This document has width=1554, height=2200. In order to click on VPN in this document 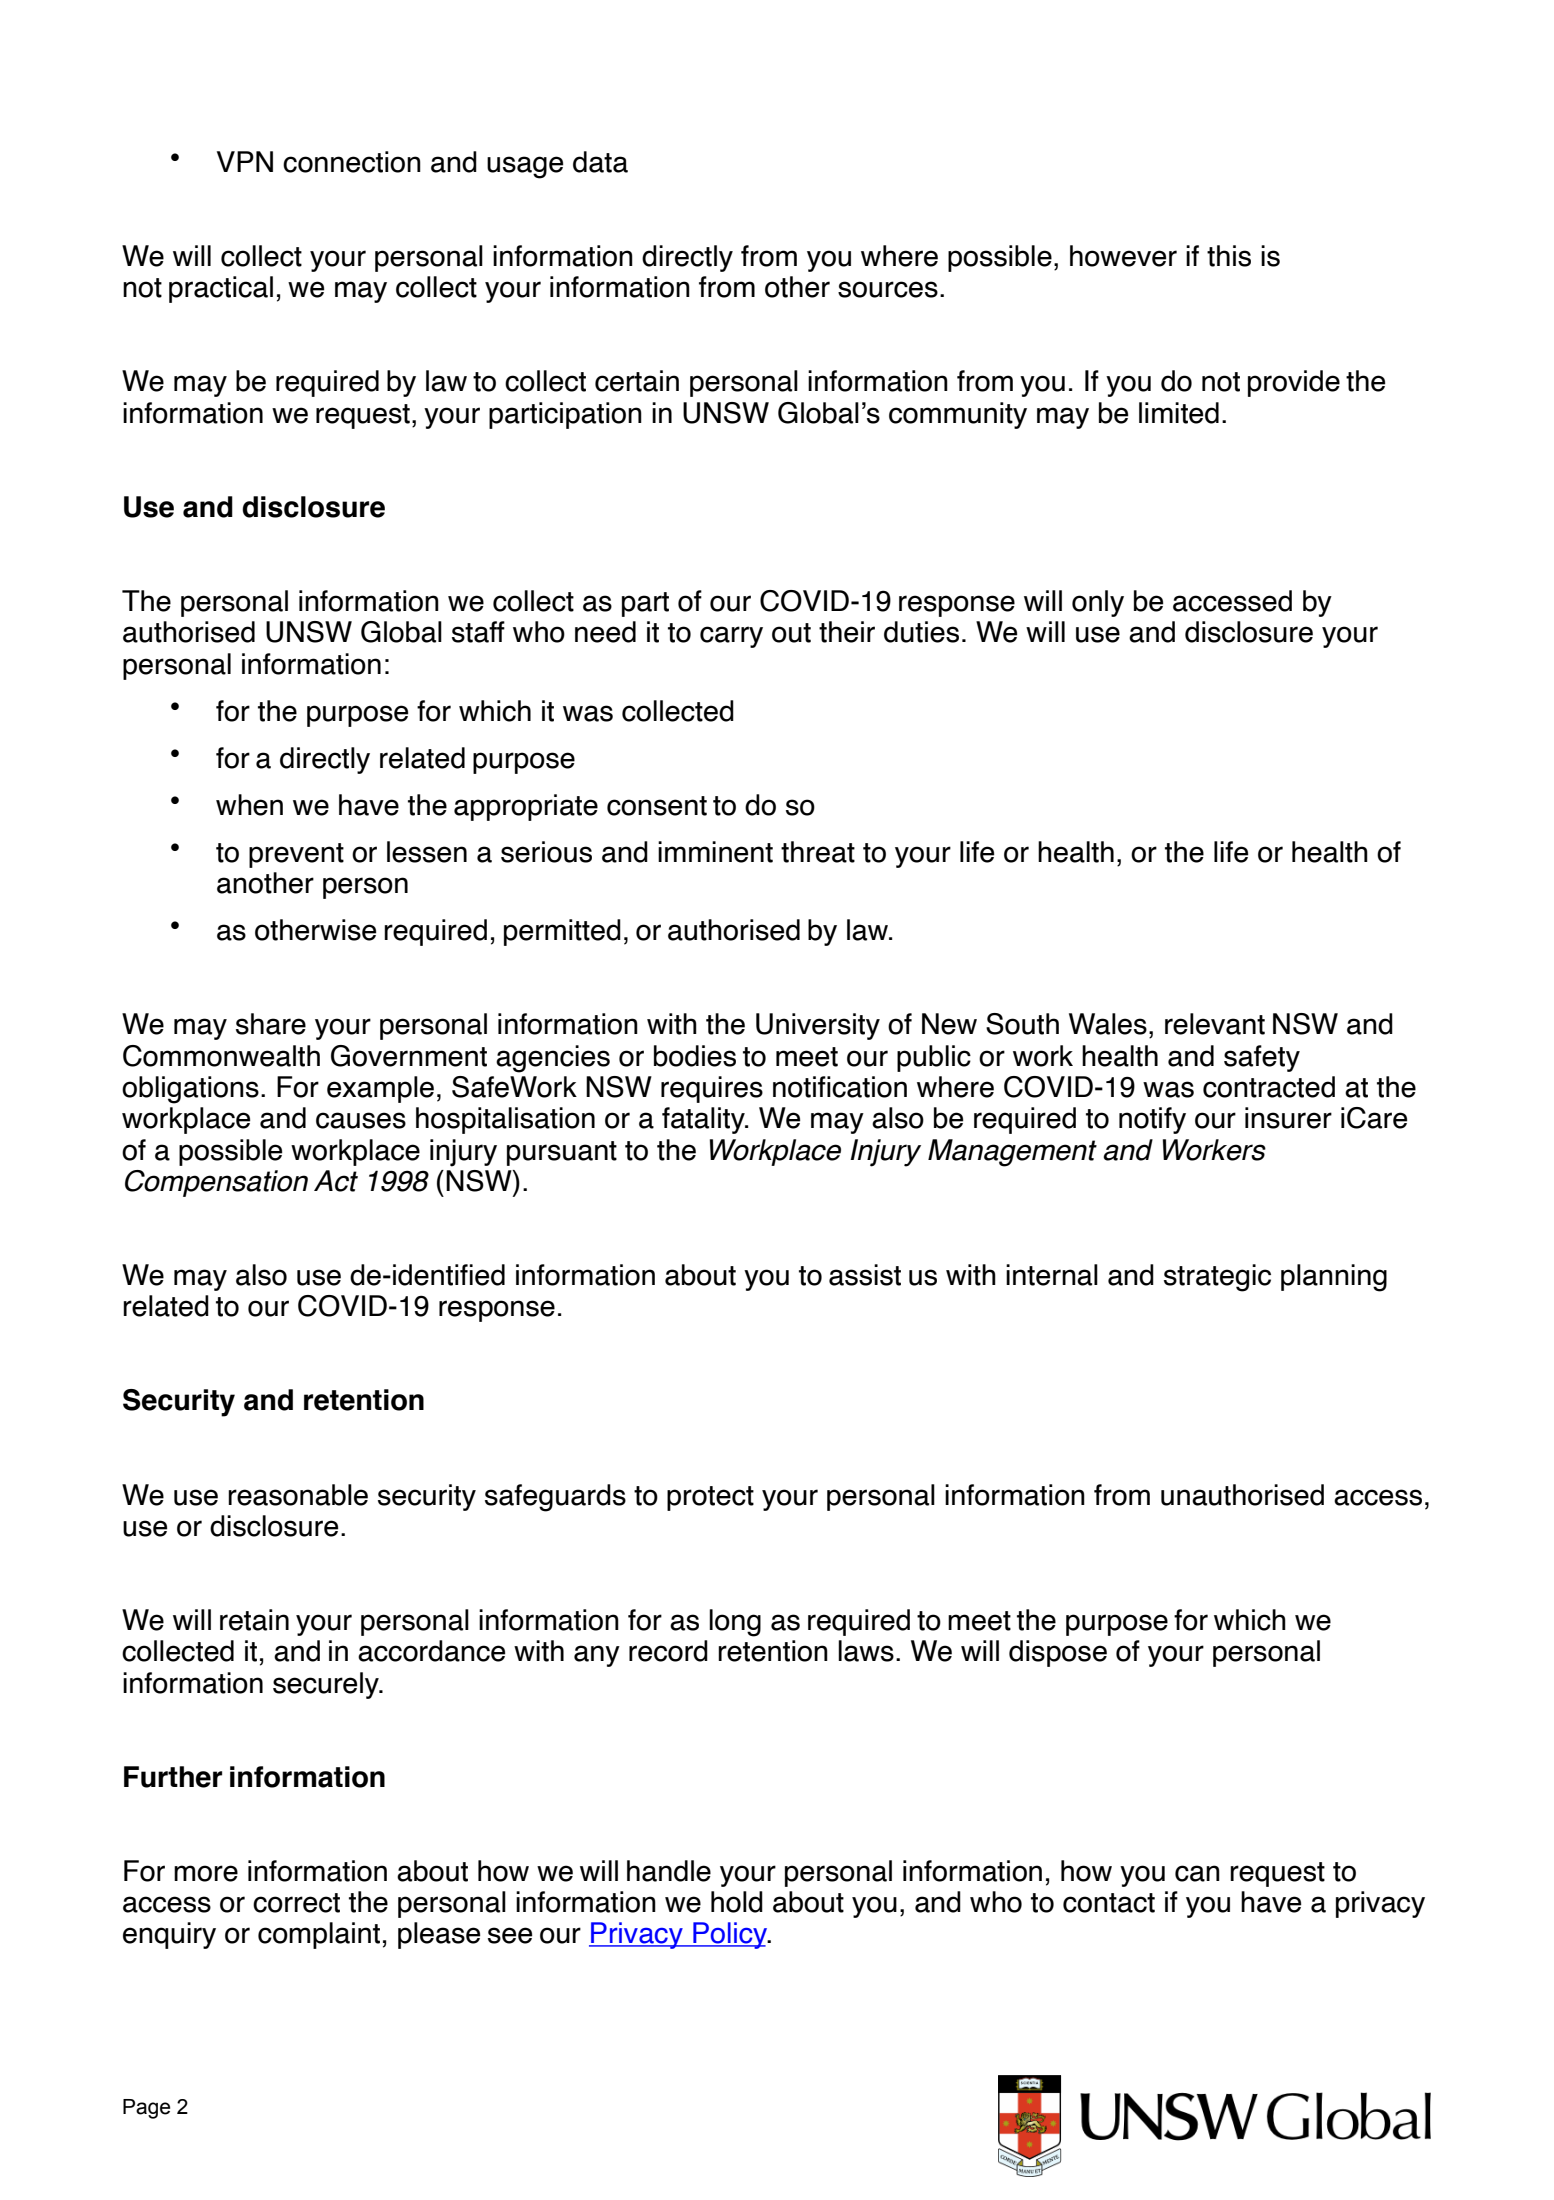, I will do `click(245, 161)`.
